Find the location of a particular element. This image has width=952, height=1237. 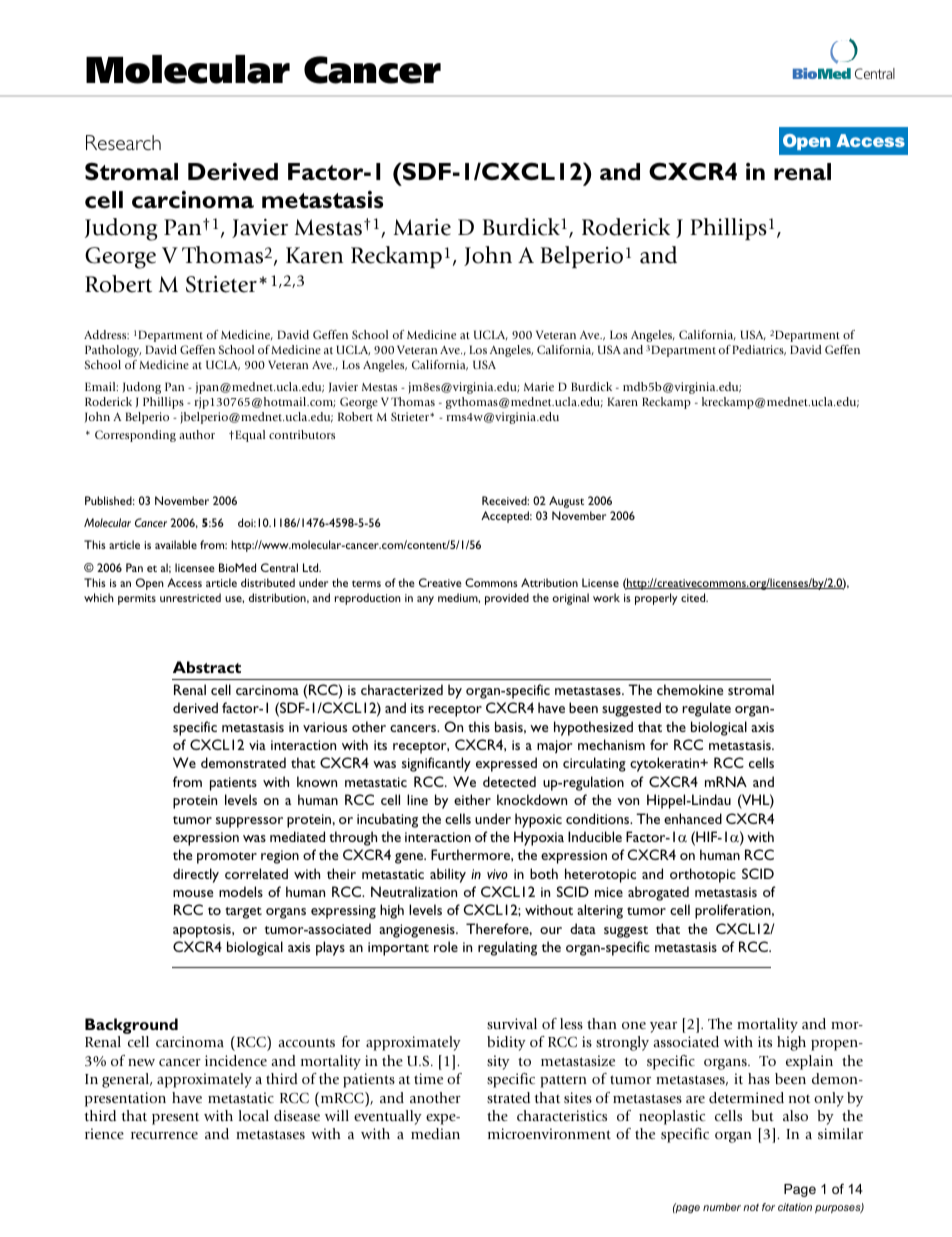

Attribution is located at coordinates (549, 582).
